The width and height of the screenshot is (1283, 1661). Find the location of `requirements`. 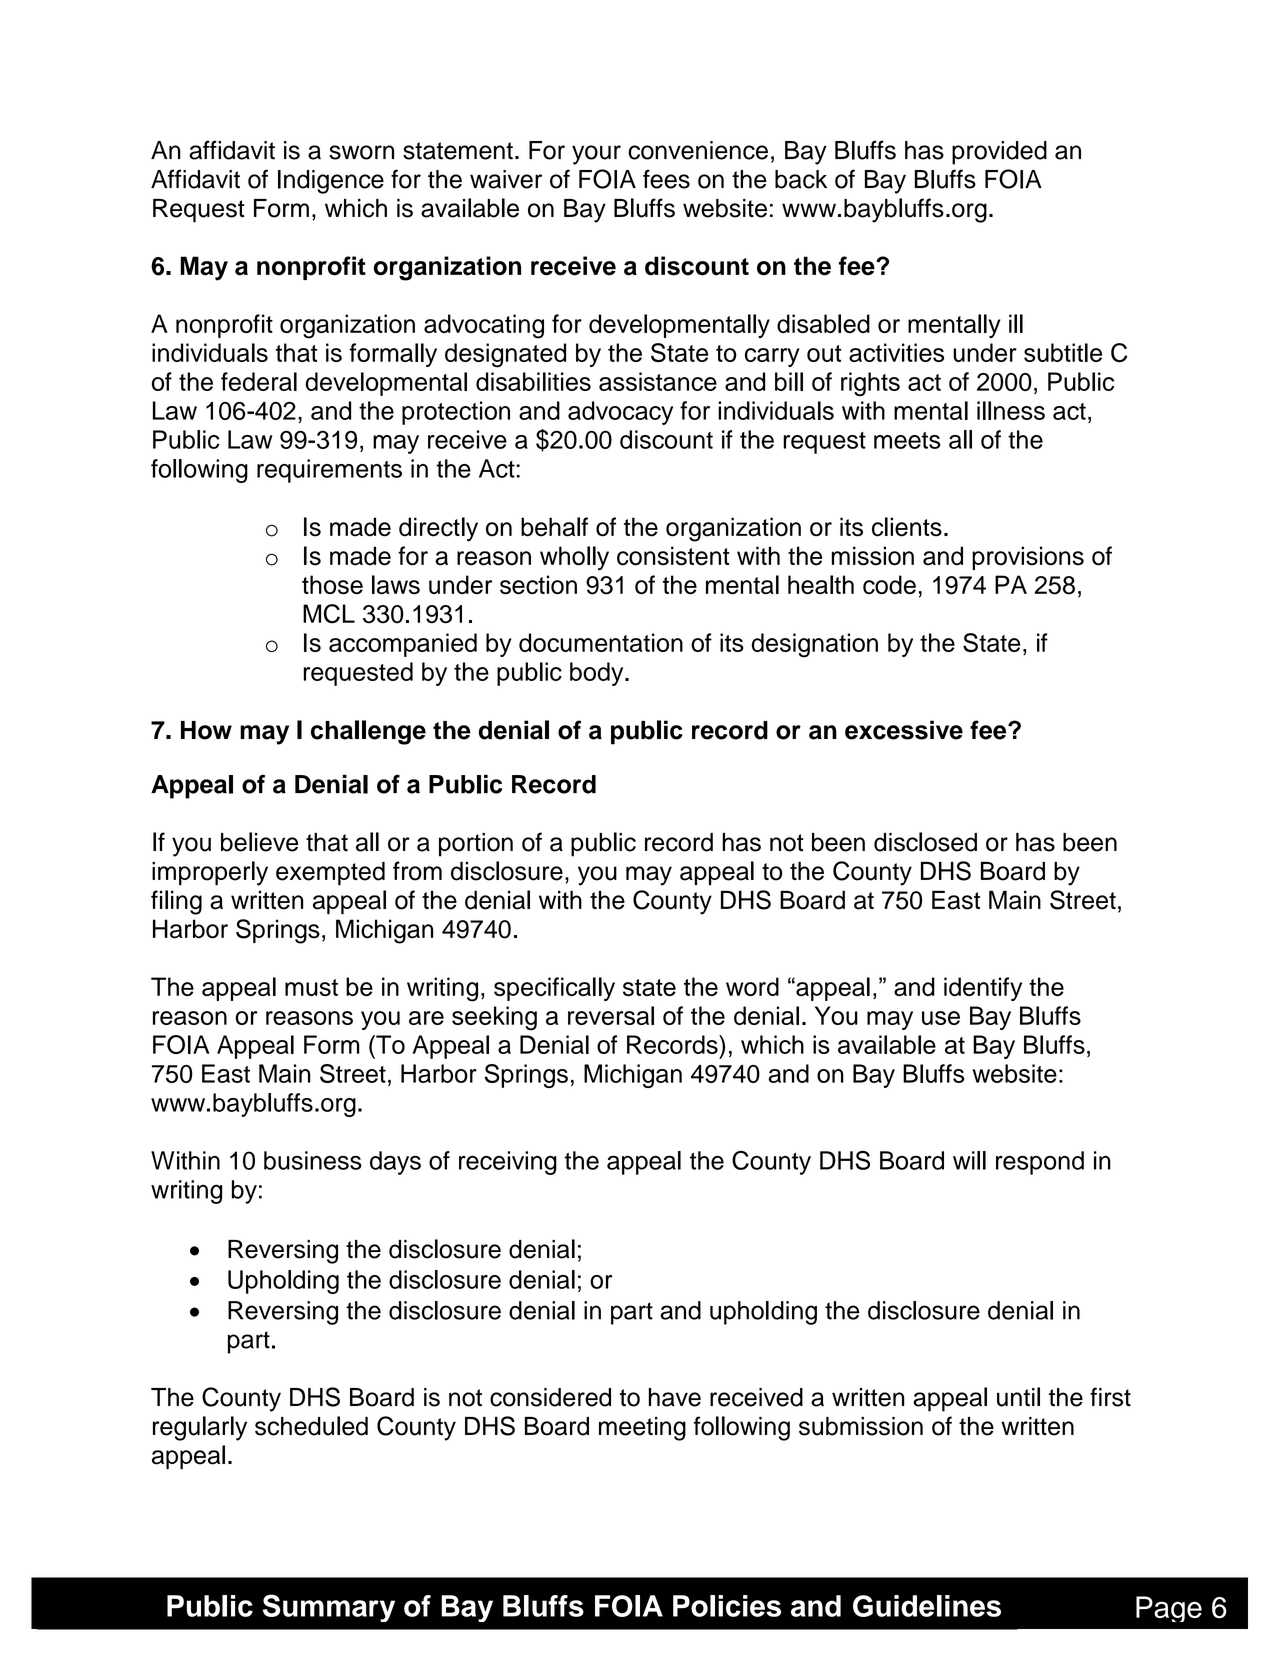

requirements is located at coordinates (329, 471).
